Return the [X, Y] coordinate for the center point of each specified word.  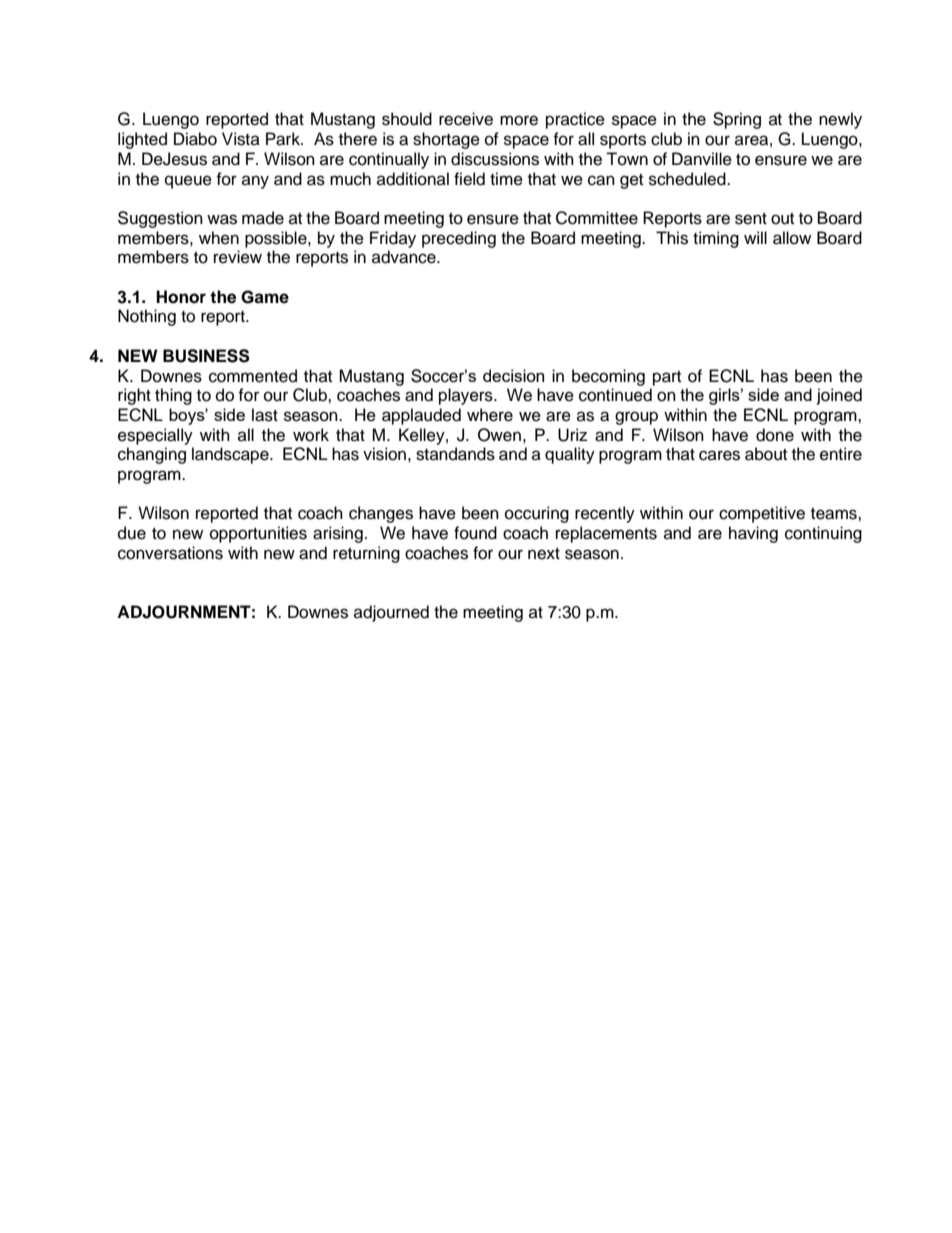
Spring [737, 120]
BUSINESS [206, 356]
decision [513, 375]
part [667, 378]
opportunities [258, 534]
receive [466, 119]
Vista [241, 139]
